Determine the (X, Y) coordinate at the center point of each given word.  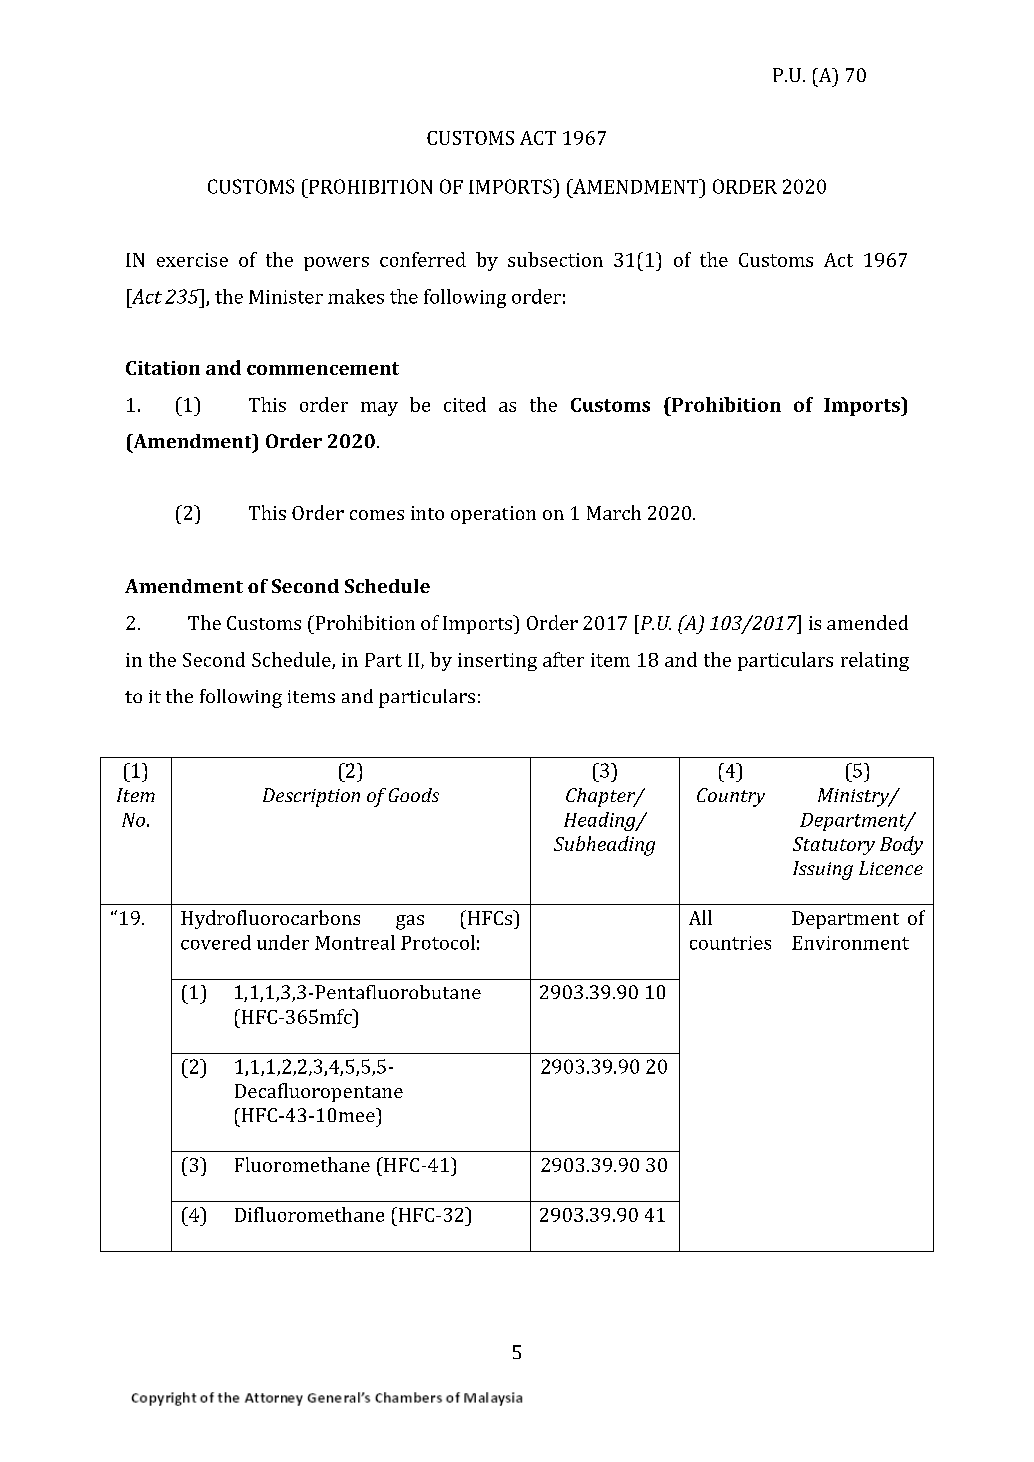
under (283, 942)
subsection (555, 259)
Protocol (438, 942)
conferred (423, 259)
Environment (850, 943)
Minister (286, 297)
